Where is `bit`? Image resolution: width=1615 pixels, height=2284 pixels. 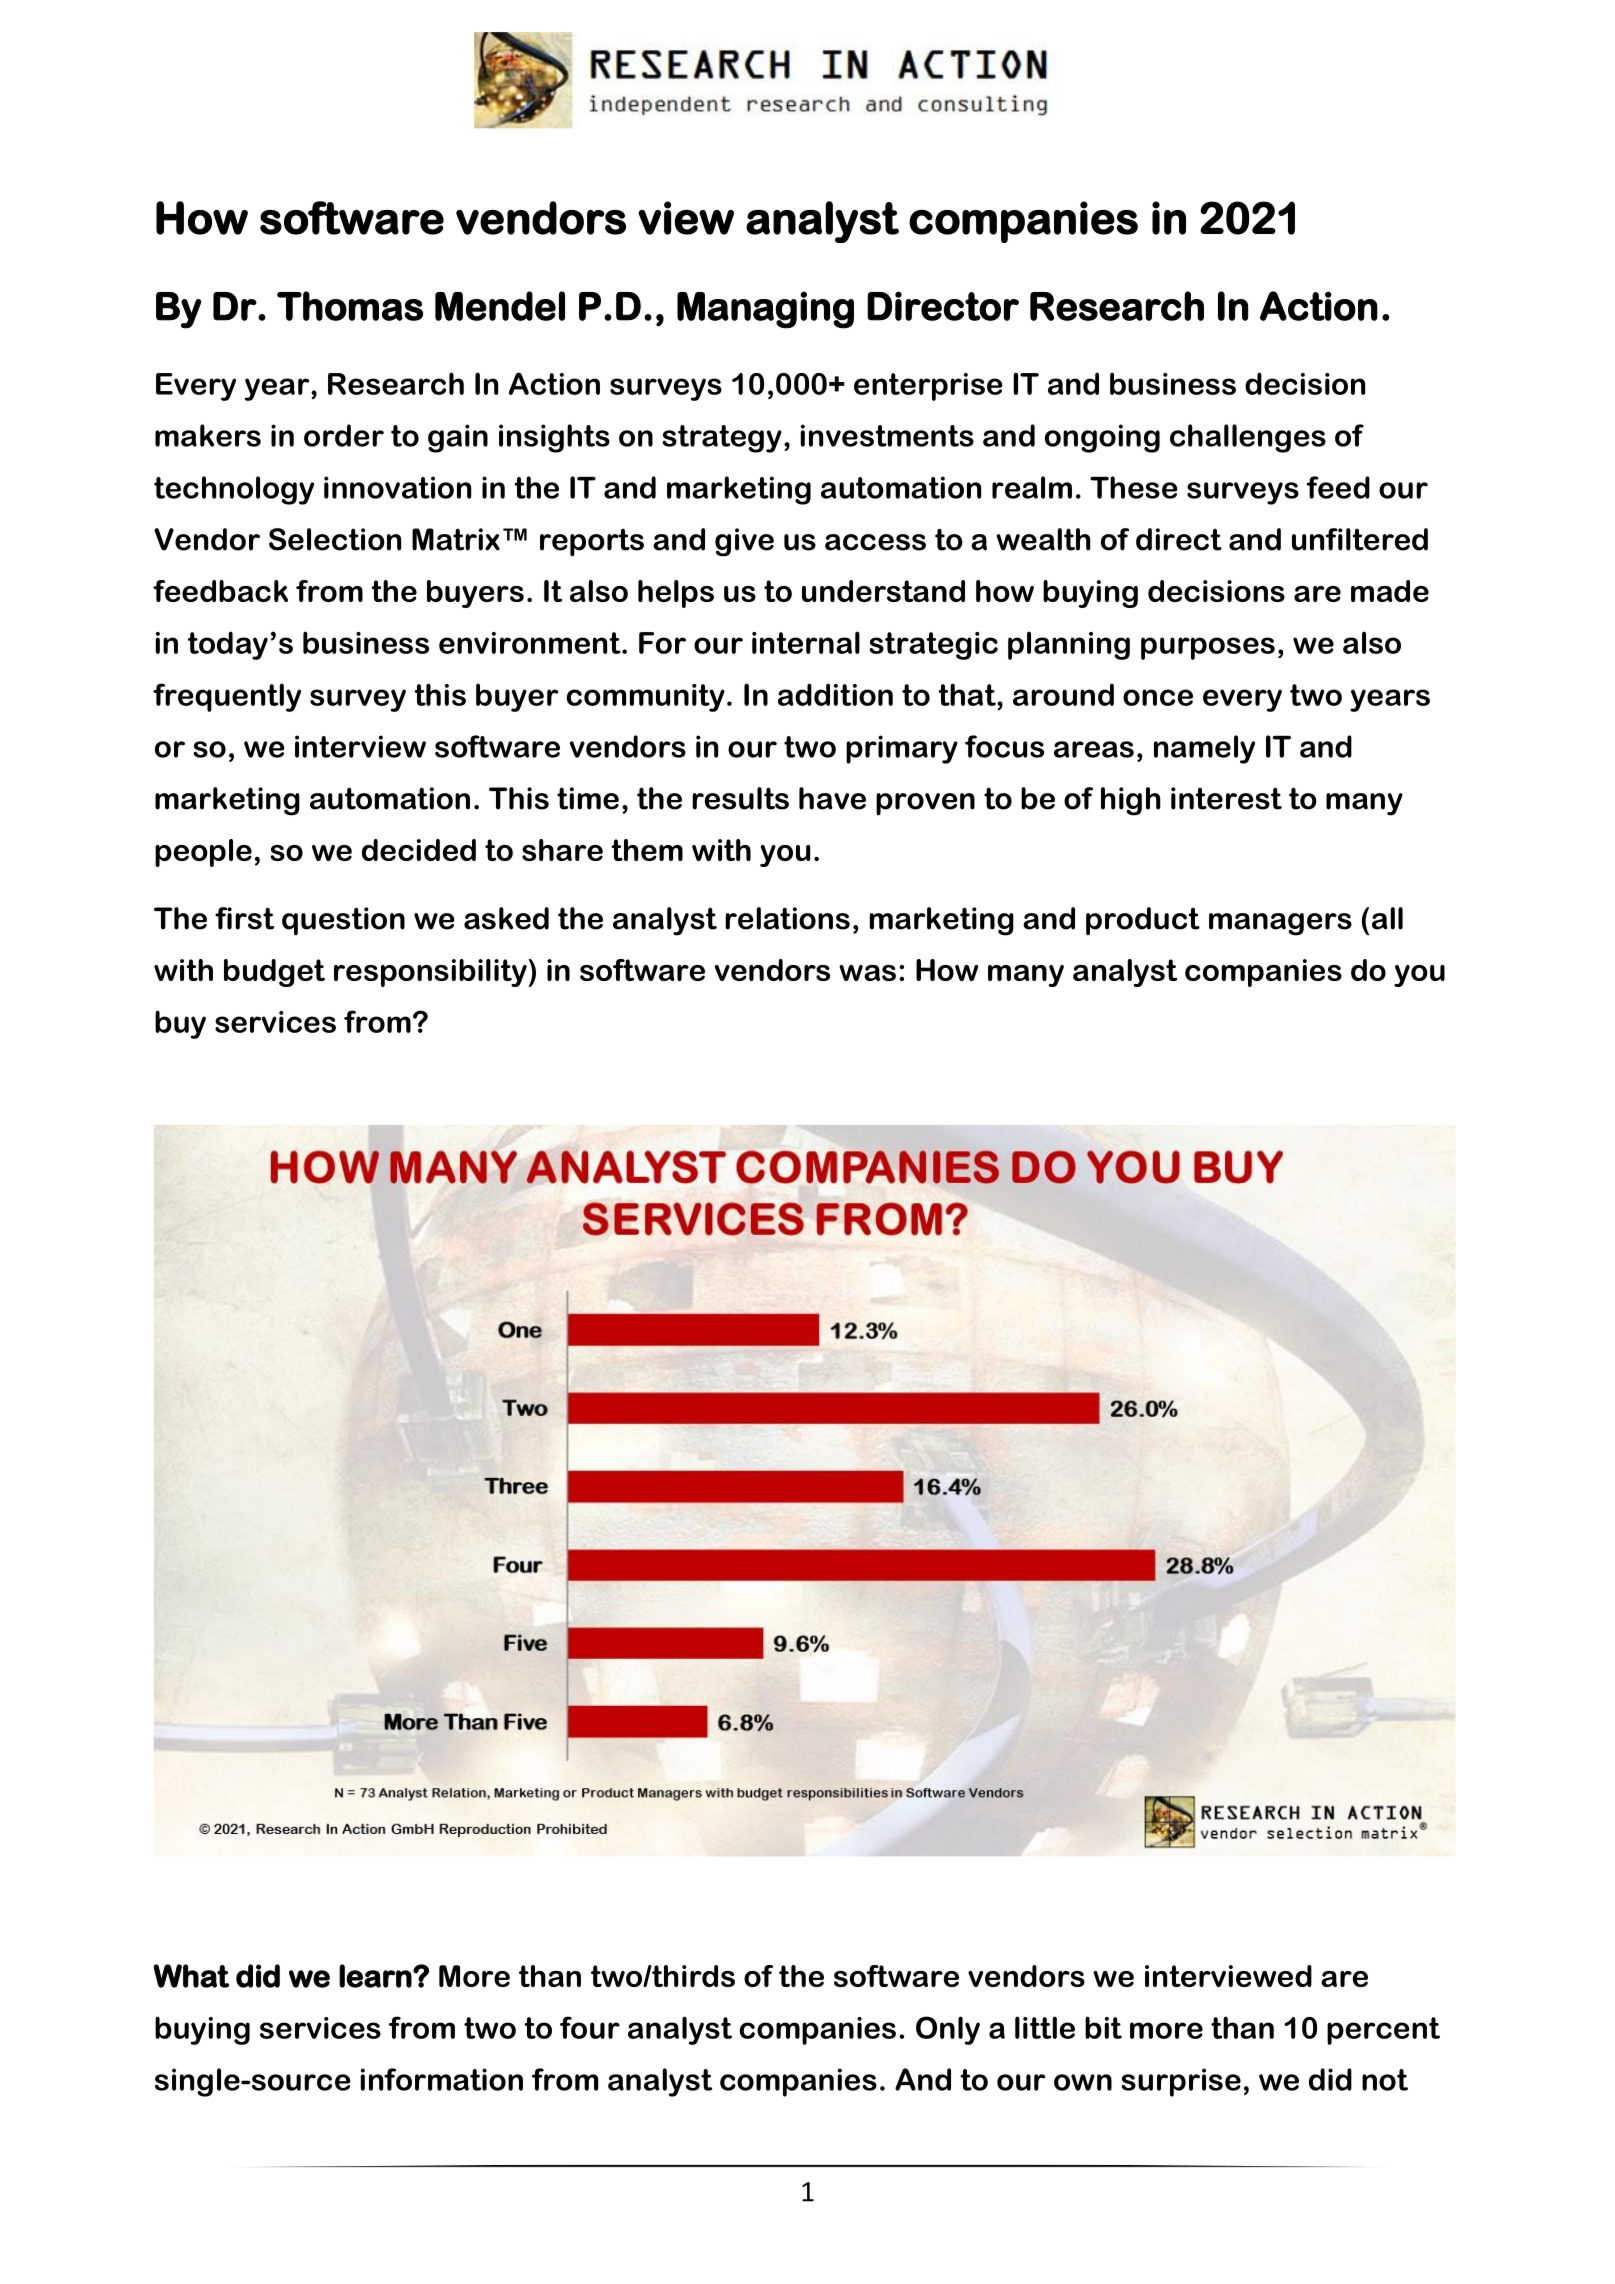 bit is located at coordinates (1103, 2027).
